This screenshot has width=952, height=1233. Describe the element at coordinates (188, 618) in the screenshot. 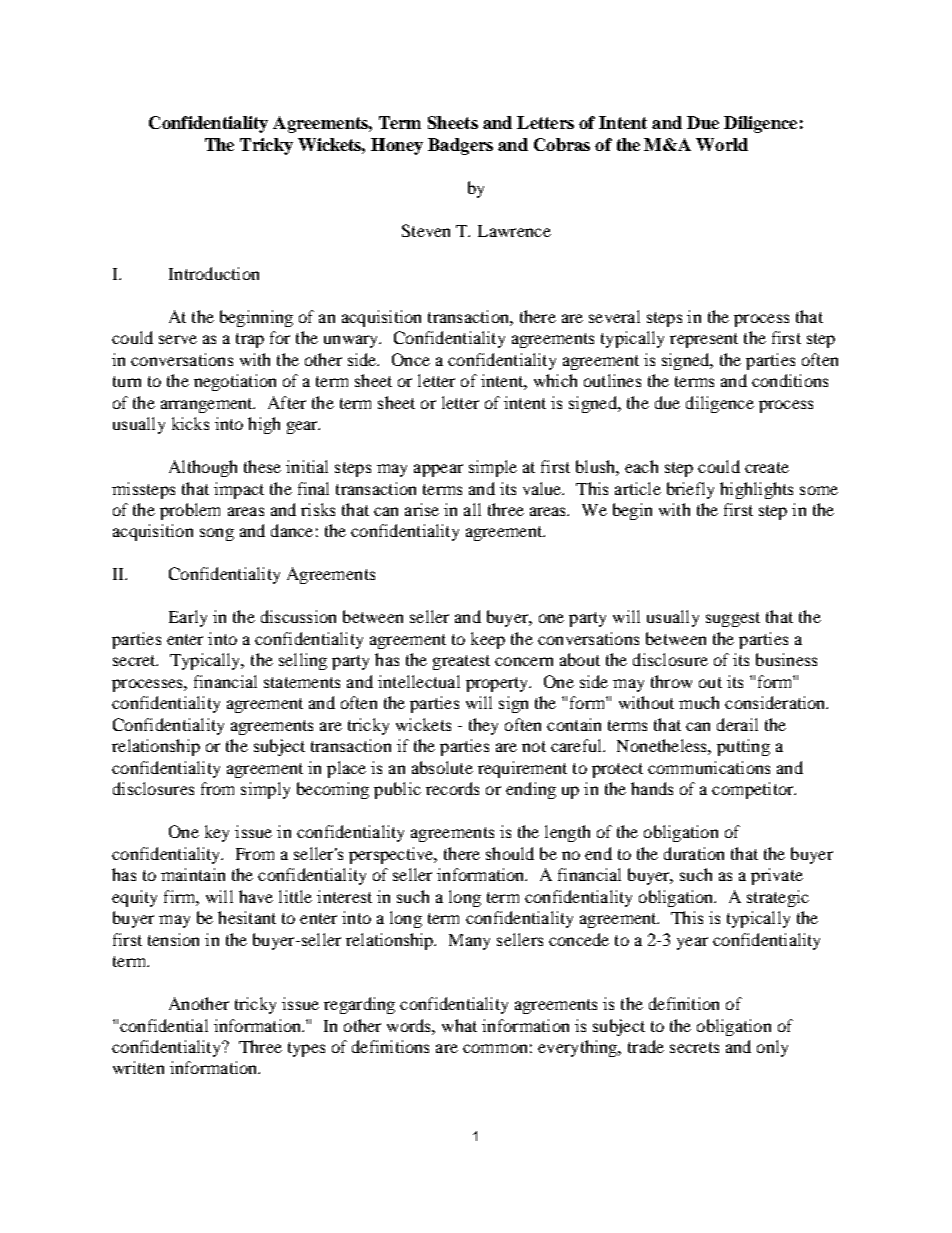

I see `Early` at that location.
